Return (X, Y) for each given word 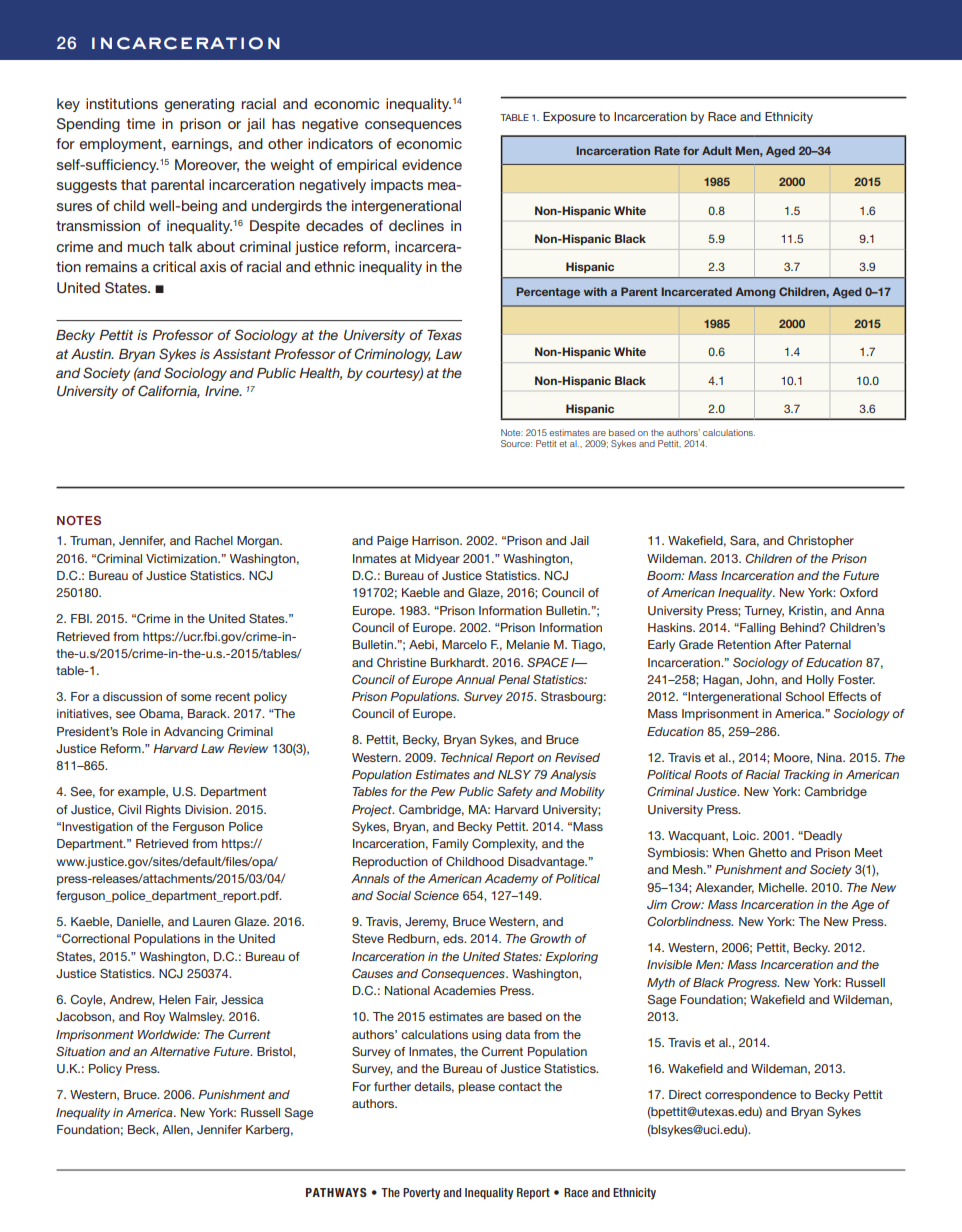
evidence (432, 164)
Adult (717, 150)
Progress (753, 984)
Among (755, 293)
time (141, 123)
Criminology (393, 355)
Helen (175, 999)
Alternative (180, 1051)
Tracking (807, 776)
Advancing (193, 733)
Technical (466, 757)
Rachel (214, 540)
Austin (92, 354)
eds (454, 938)
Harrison (436, 540)
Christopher (821, 542)
